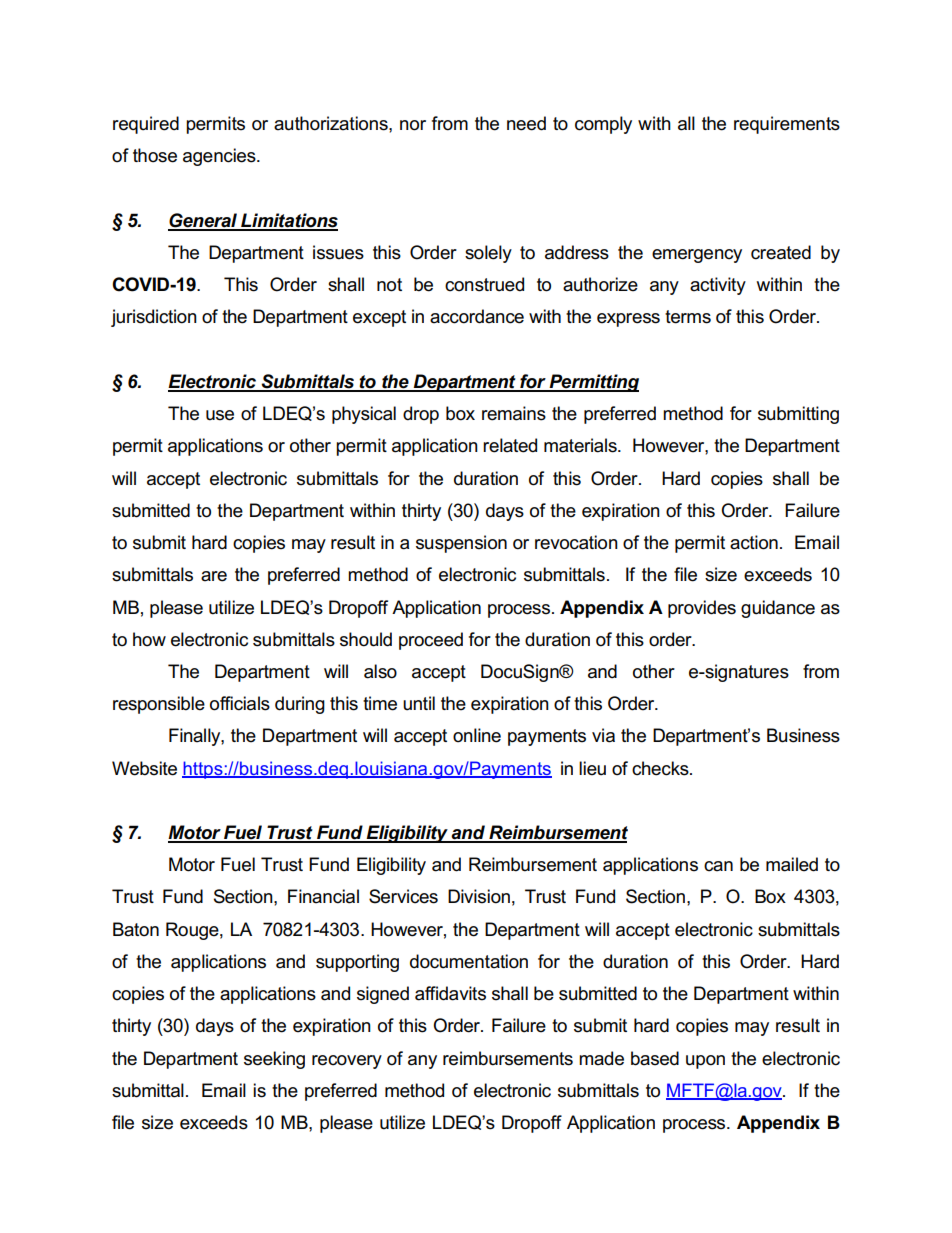 This document has width=952, height=1233. I want to click on seeking, so click(274, 1060).
